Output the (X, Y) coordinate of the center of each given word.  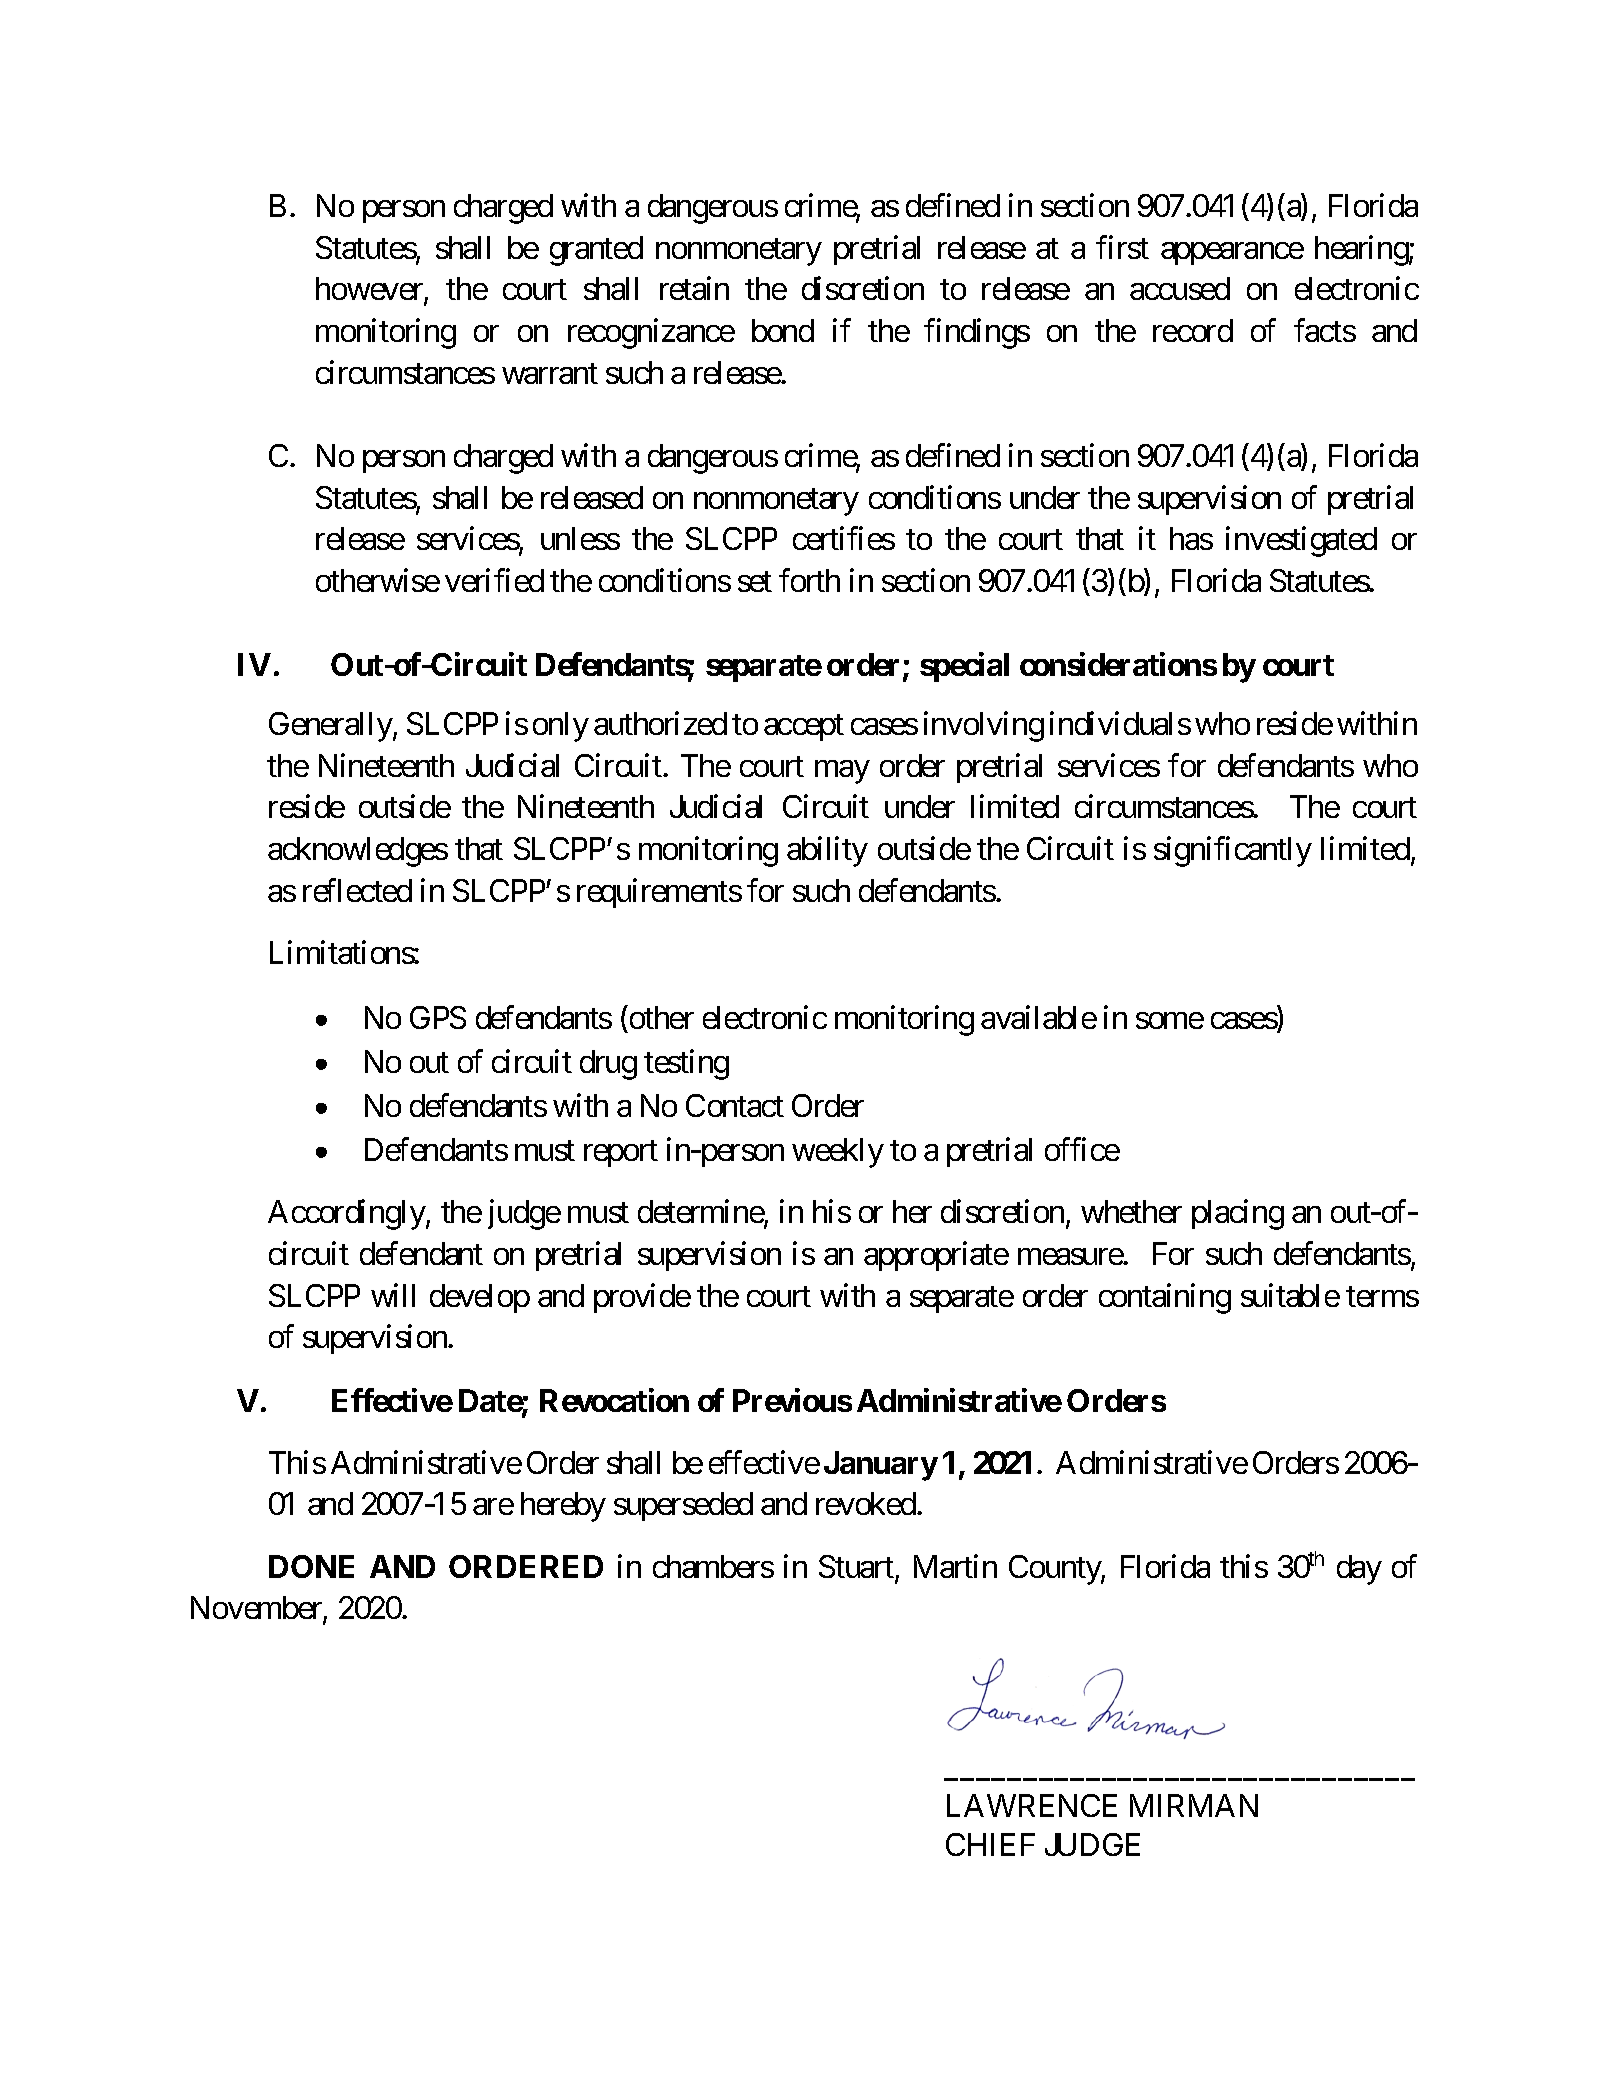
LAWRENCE (1032, 1805)
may (842, 772)
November (257, 1609)
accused (1180, 288)
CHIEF (990, 1844)
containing (1165, 1298)
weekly (838, 1153)
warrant (550, 373)
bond (783, 330)
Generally (331, 727)
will (393, 1295)
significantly (1233, 852)
